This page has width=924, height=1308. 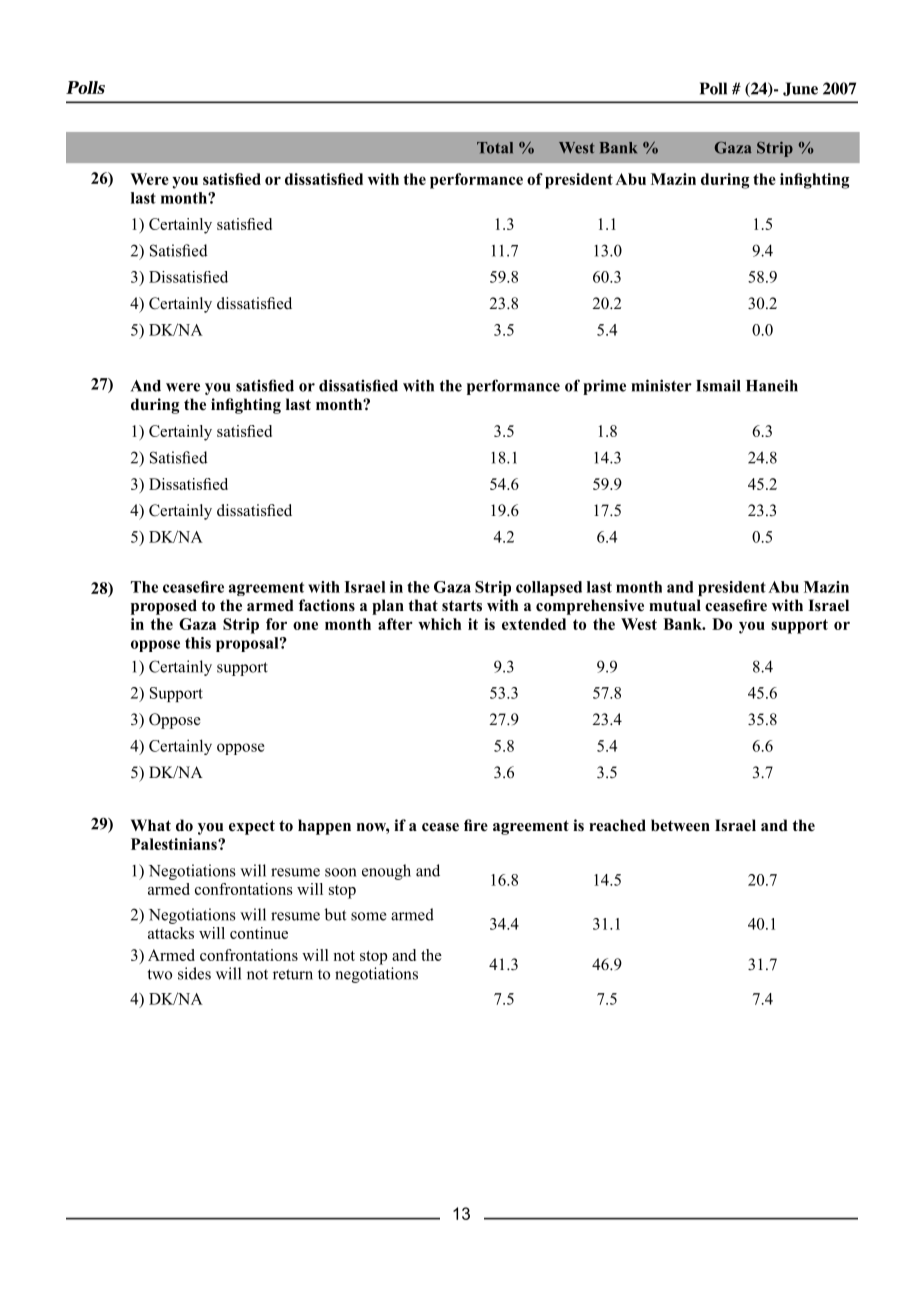 What do you see at coordinates (661, 385) in the page?
I see `minister` at bounding box center [661, 385].
